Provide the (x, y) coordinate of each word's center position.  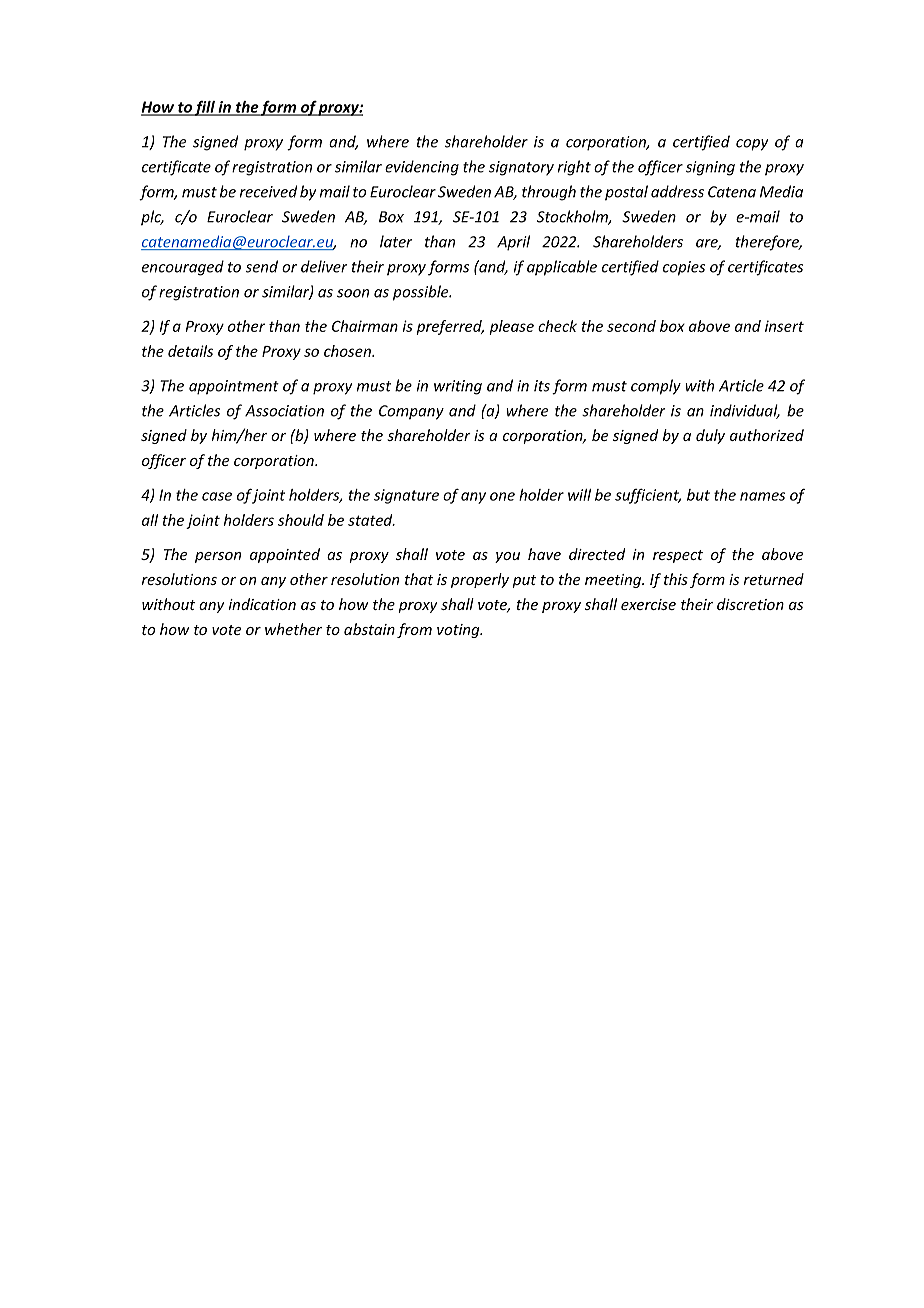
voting (459, 631)
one (502, 496)
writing (458, 387)
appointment (234, 387)
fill (205, 108)
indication (262, 604)
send (262, 266)
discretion (750, 604)
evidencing (422, 168)
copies (684, 268)
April (513, 243)
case (217, 496)
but (698, 495)
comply (656, 387)
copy (752, 145)
